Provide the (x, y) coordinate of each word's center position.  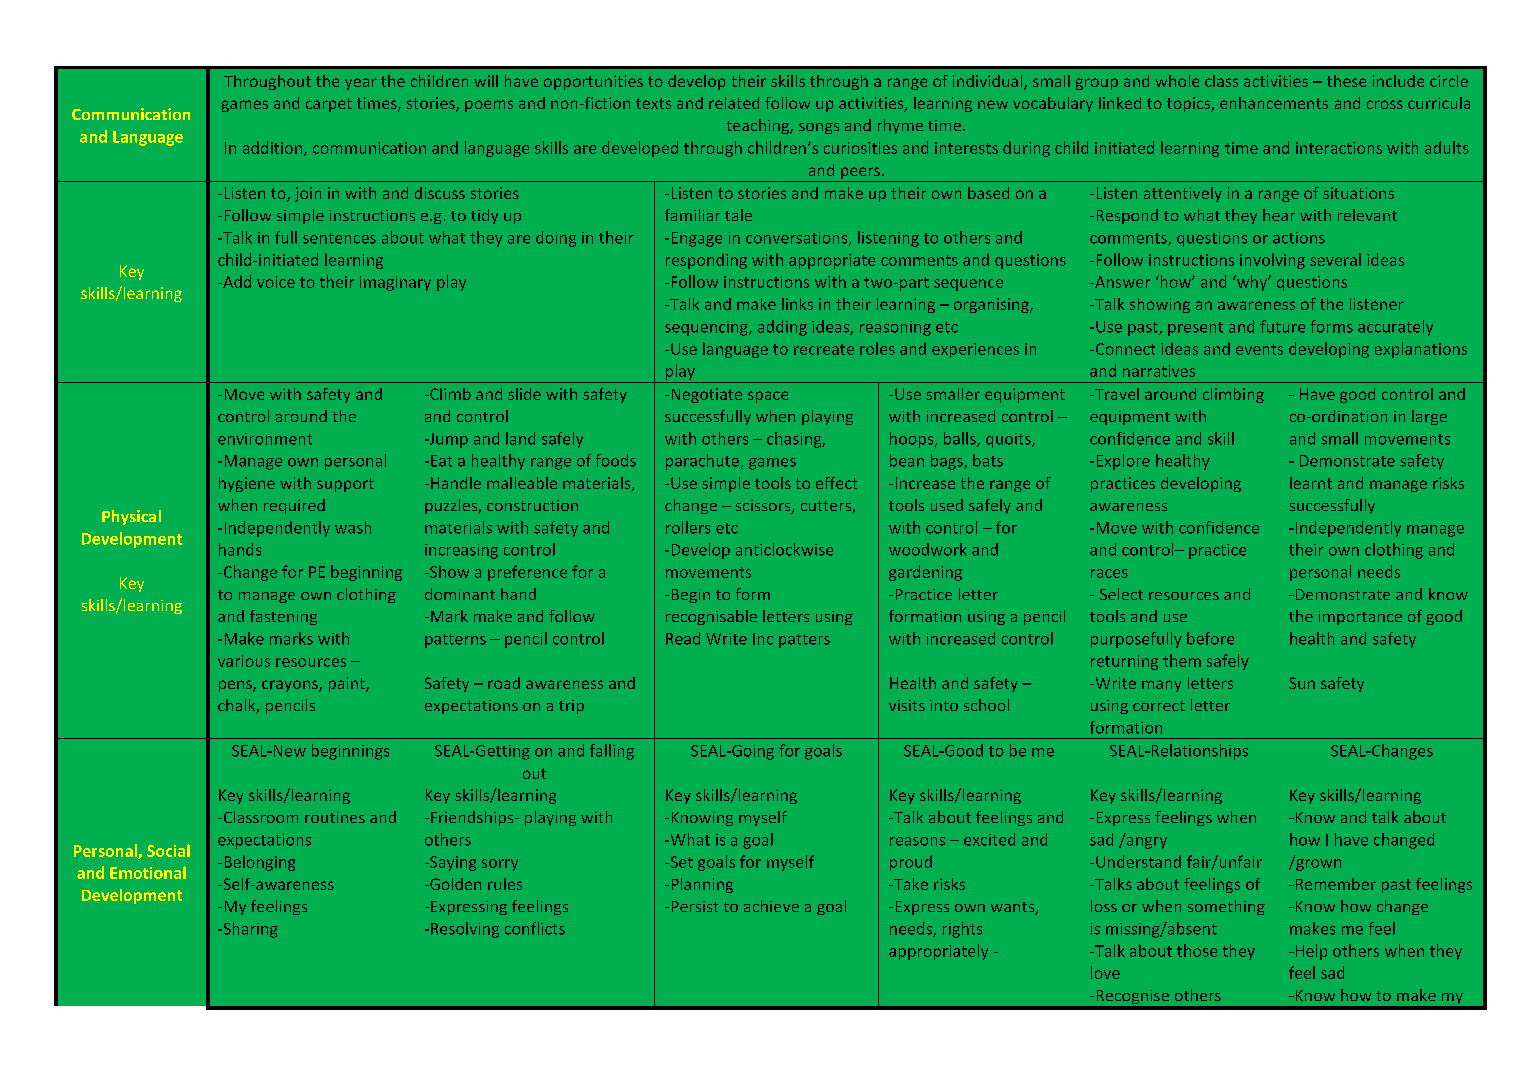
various (244, 661)
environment (265, 439)
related (734, 103)
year (361, 84)
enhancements (1274, 103)
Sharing (249, 930)
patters (804, 641)
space (768, 397)
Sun (1302, 683)
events (1259, 349)
